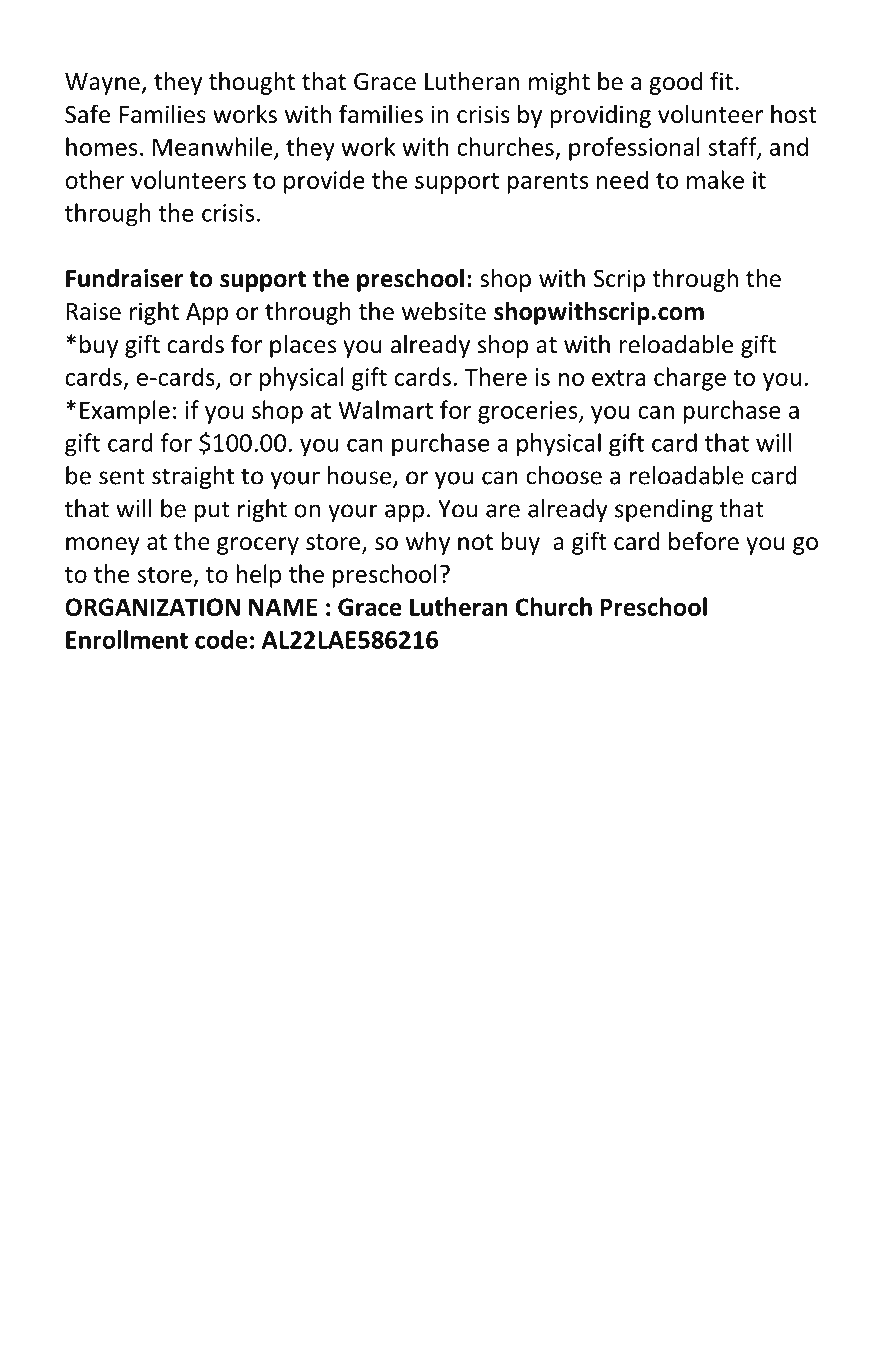 The height and width of the screenshot is (1372, 887). What do you see at coordinates (303, 346) in the screenshot?
I see `places` at bounding box center [303, 346].
